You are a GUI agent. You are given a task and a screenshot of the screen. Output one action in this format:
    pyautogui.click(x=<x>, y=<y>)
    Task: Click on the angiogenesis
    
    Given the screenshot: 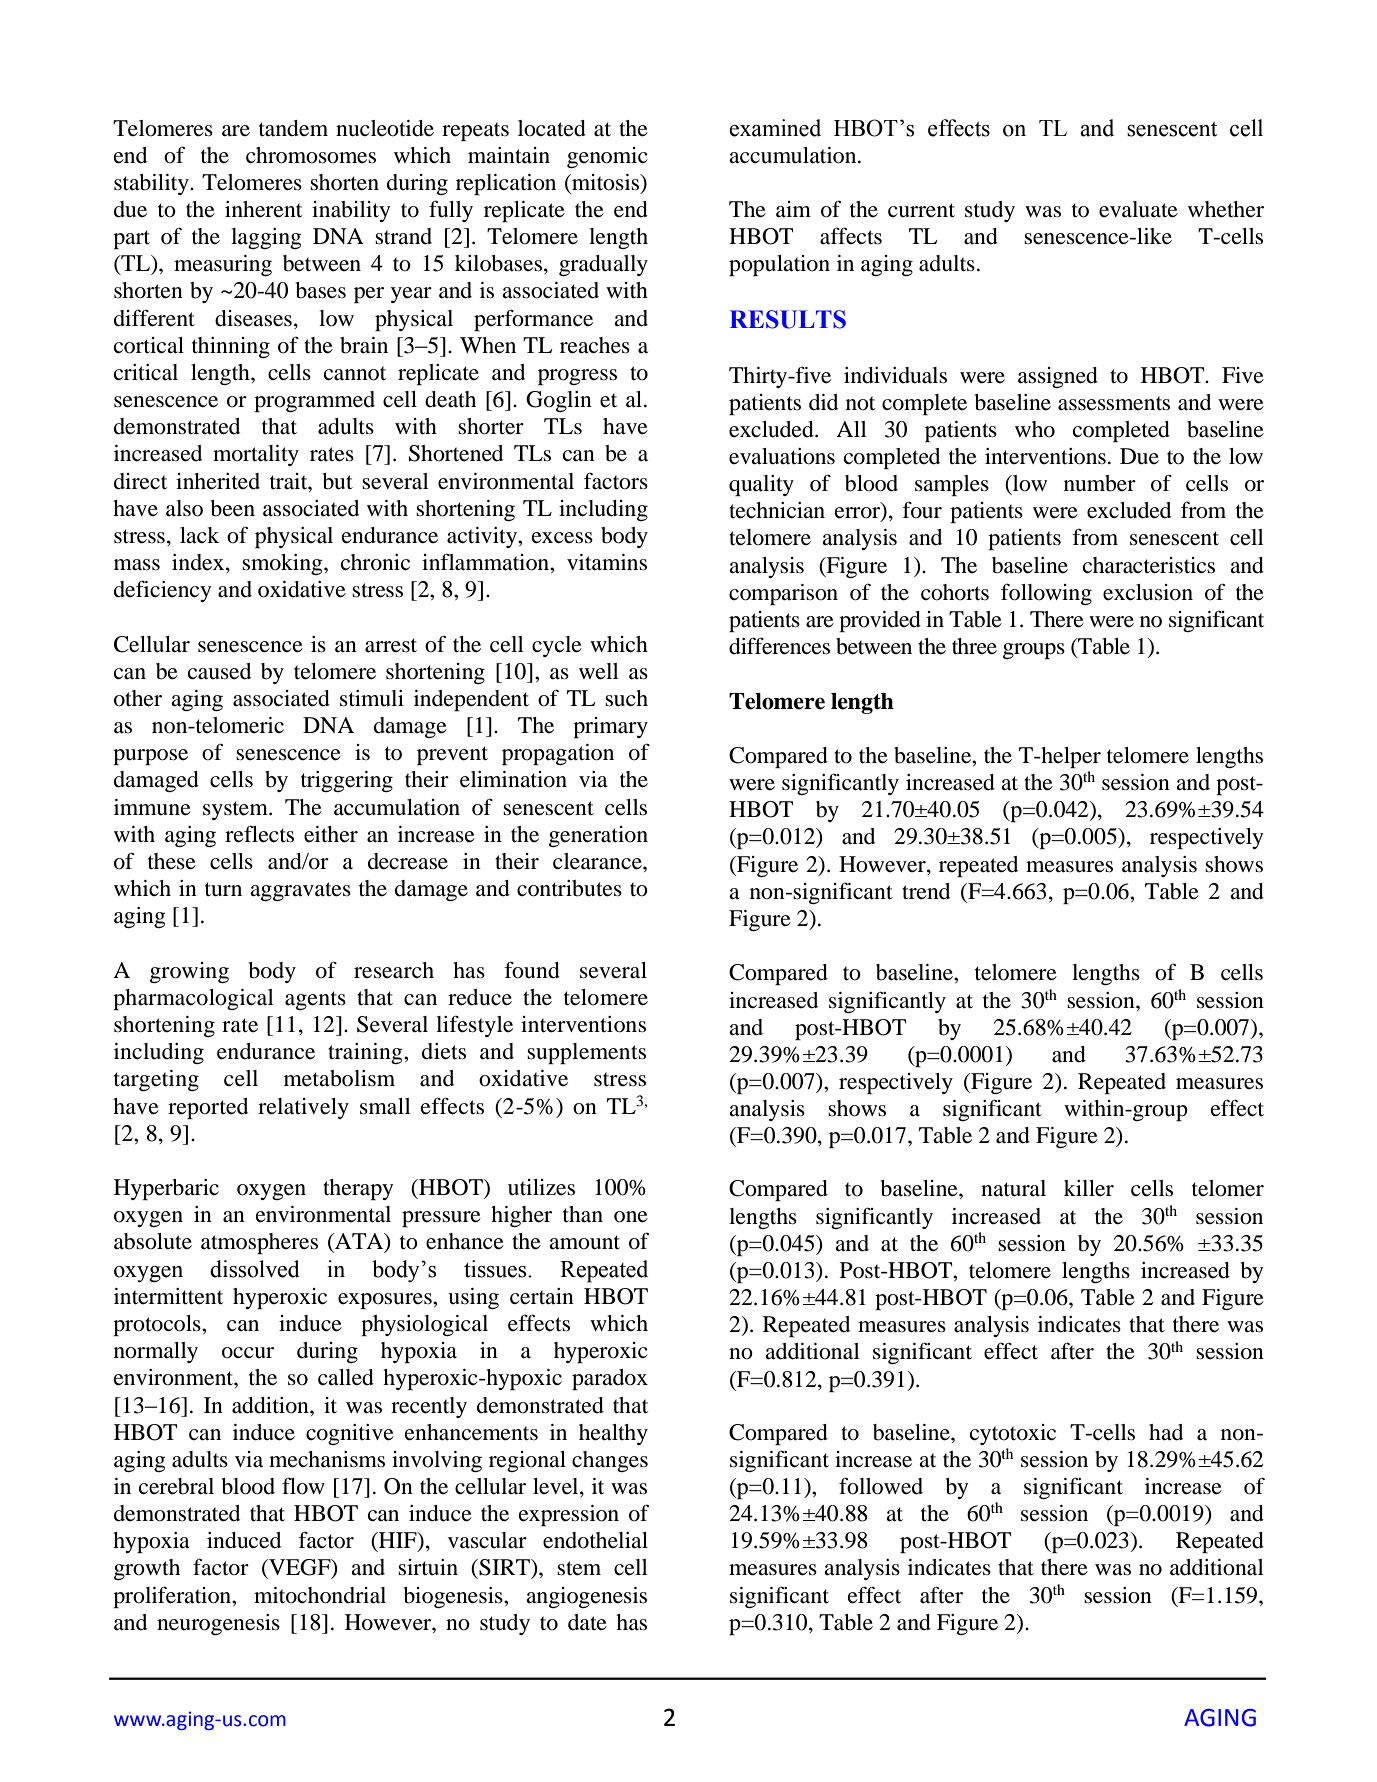 What is the action you would take?
    pyautogui.click(x=586, y=1597)
